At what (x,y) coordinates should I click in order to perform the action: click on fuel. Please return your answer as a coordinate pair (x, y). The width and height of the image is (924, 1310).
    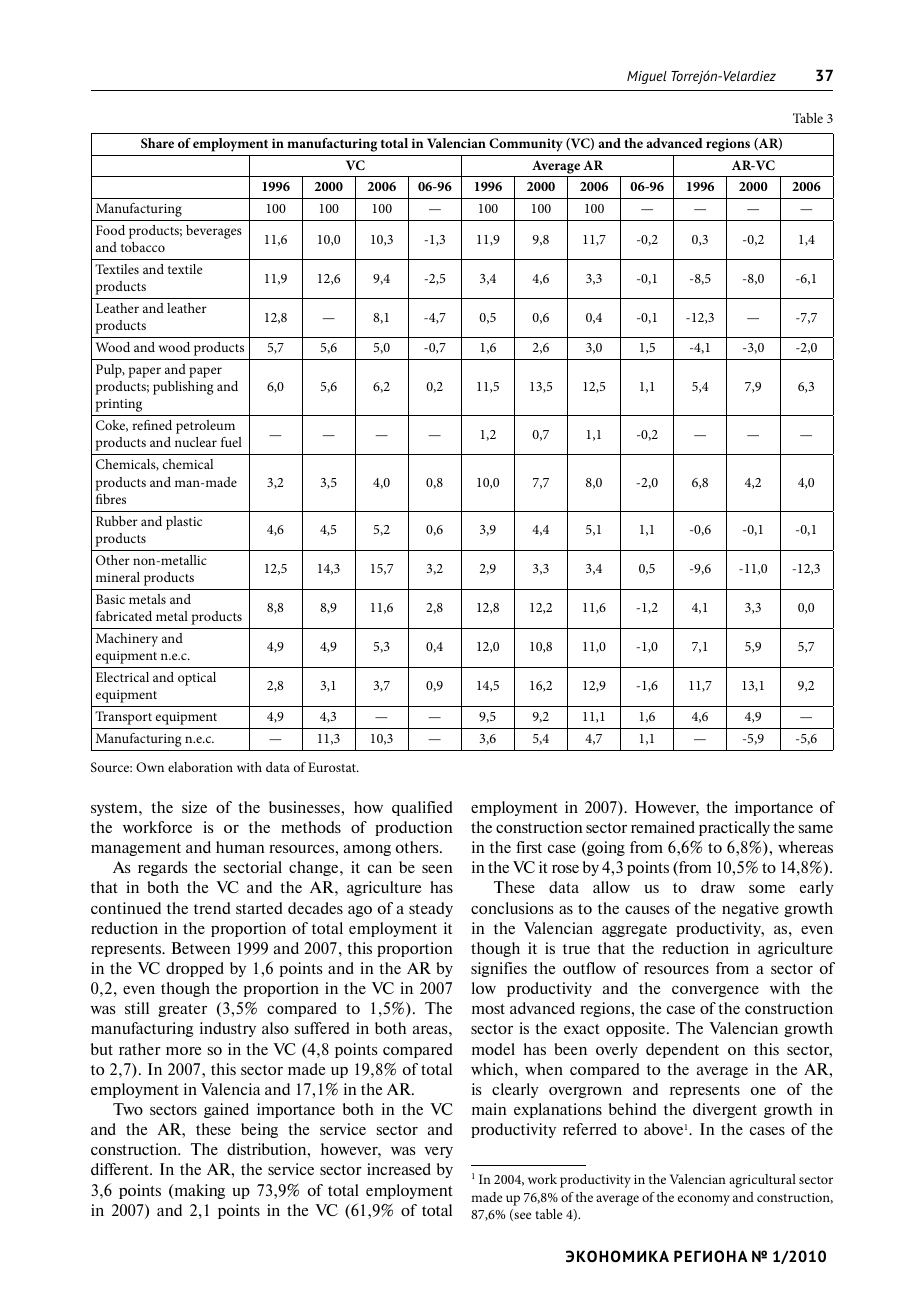
    Looking at the image, I should click on (231, 442).
